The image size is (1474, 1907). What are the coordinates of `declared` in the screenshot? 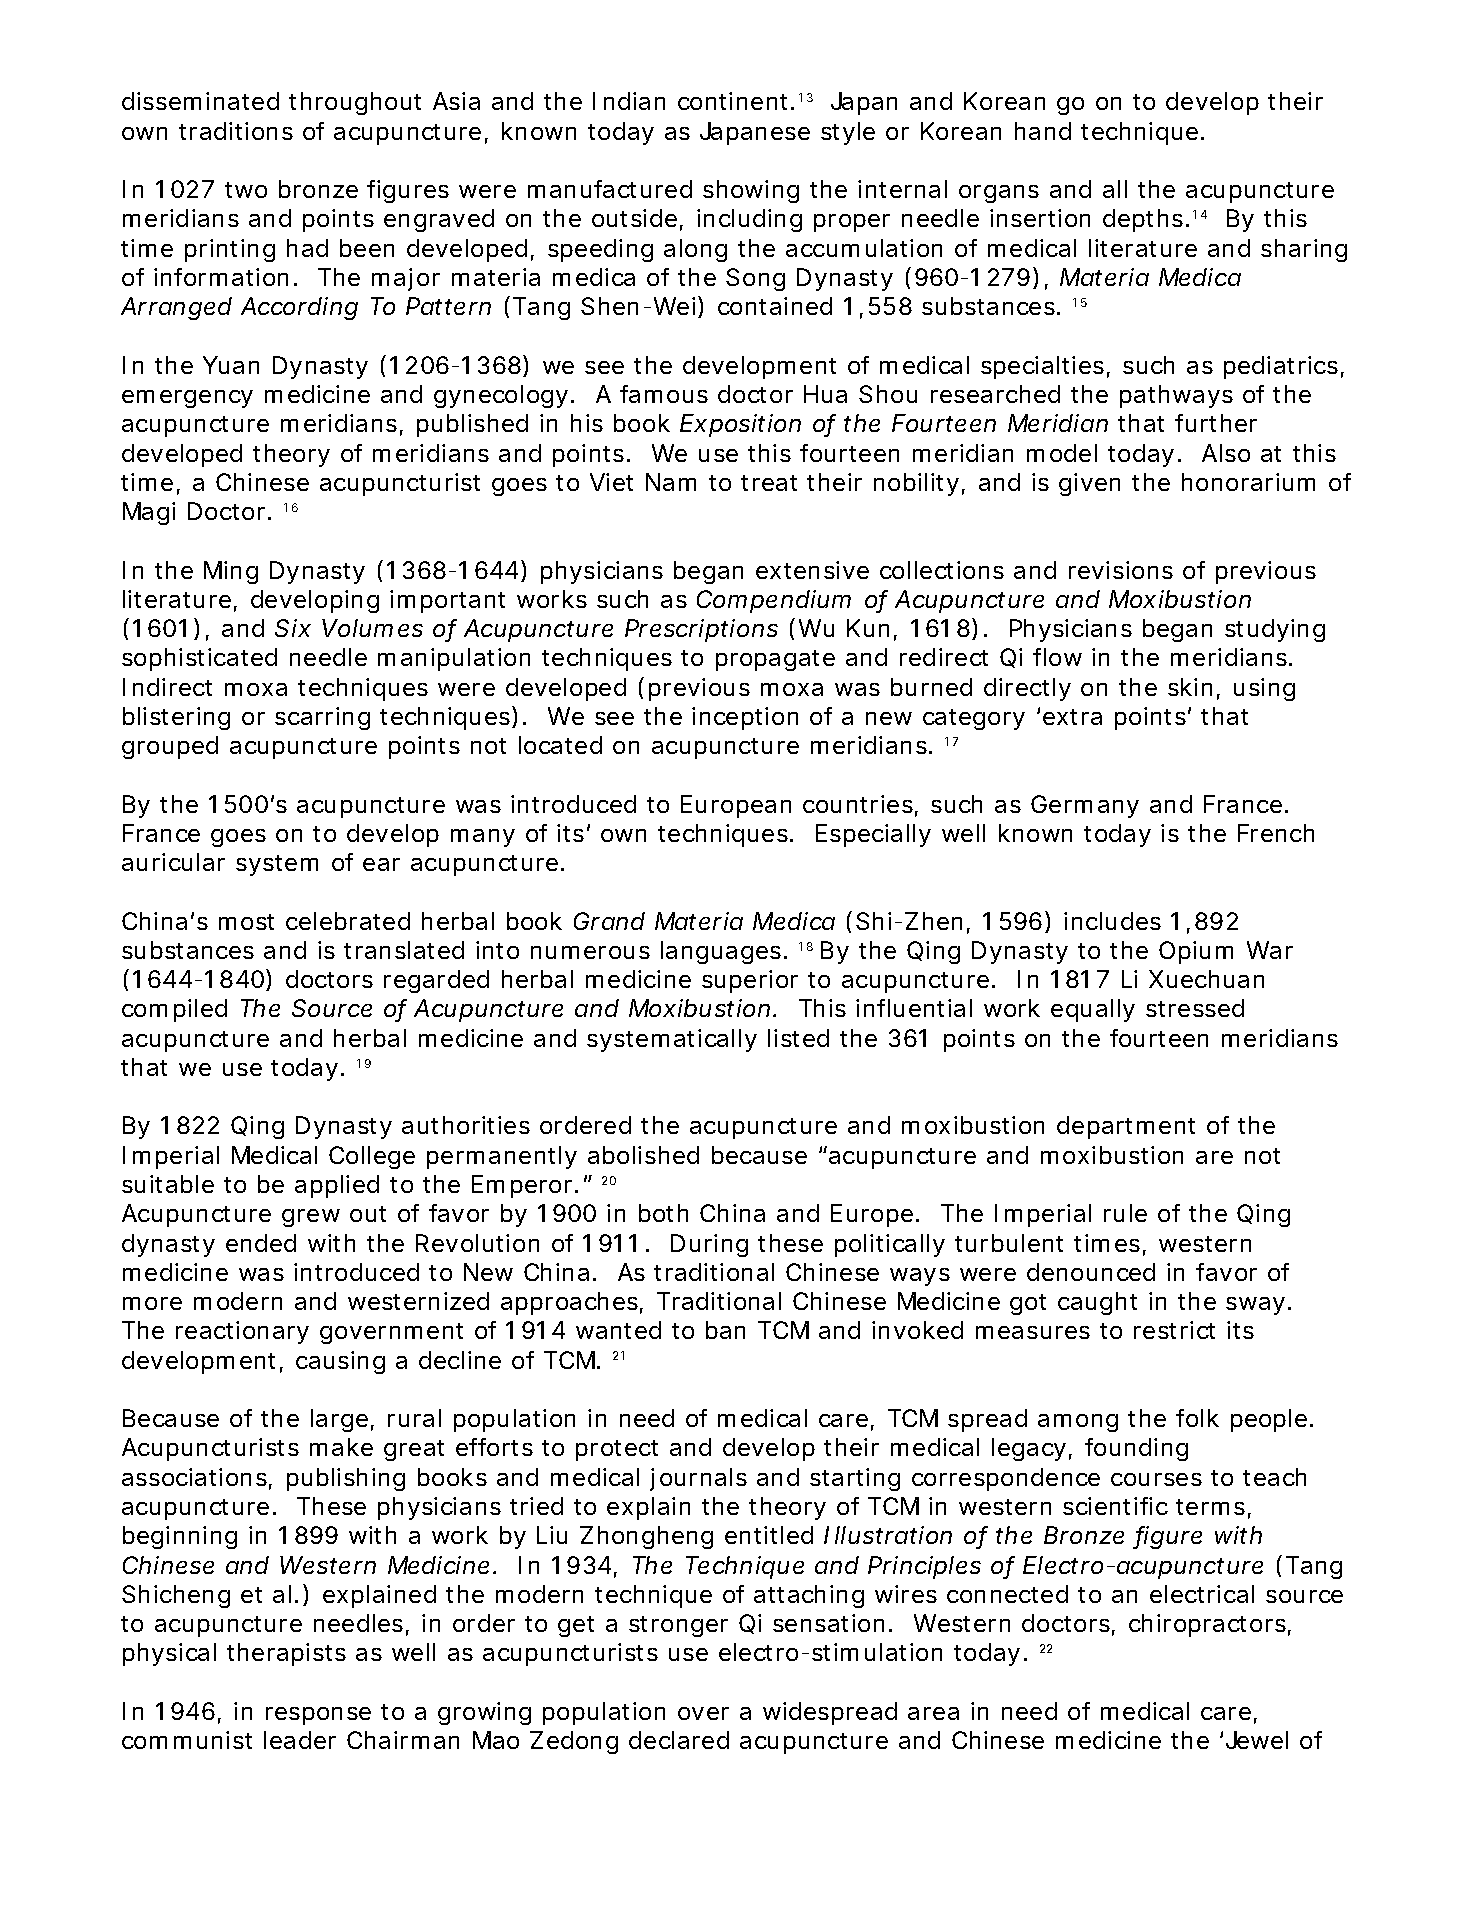 It's located at (679, 1740).
